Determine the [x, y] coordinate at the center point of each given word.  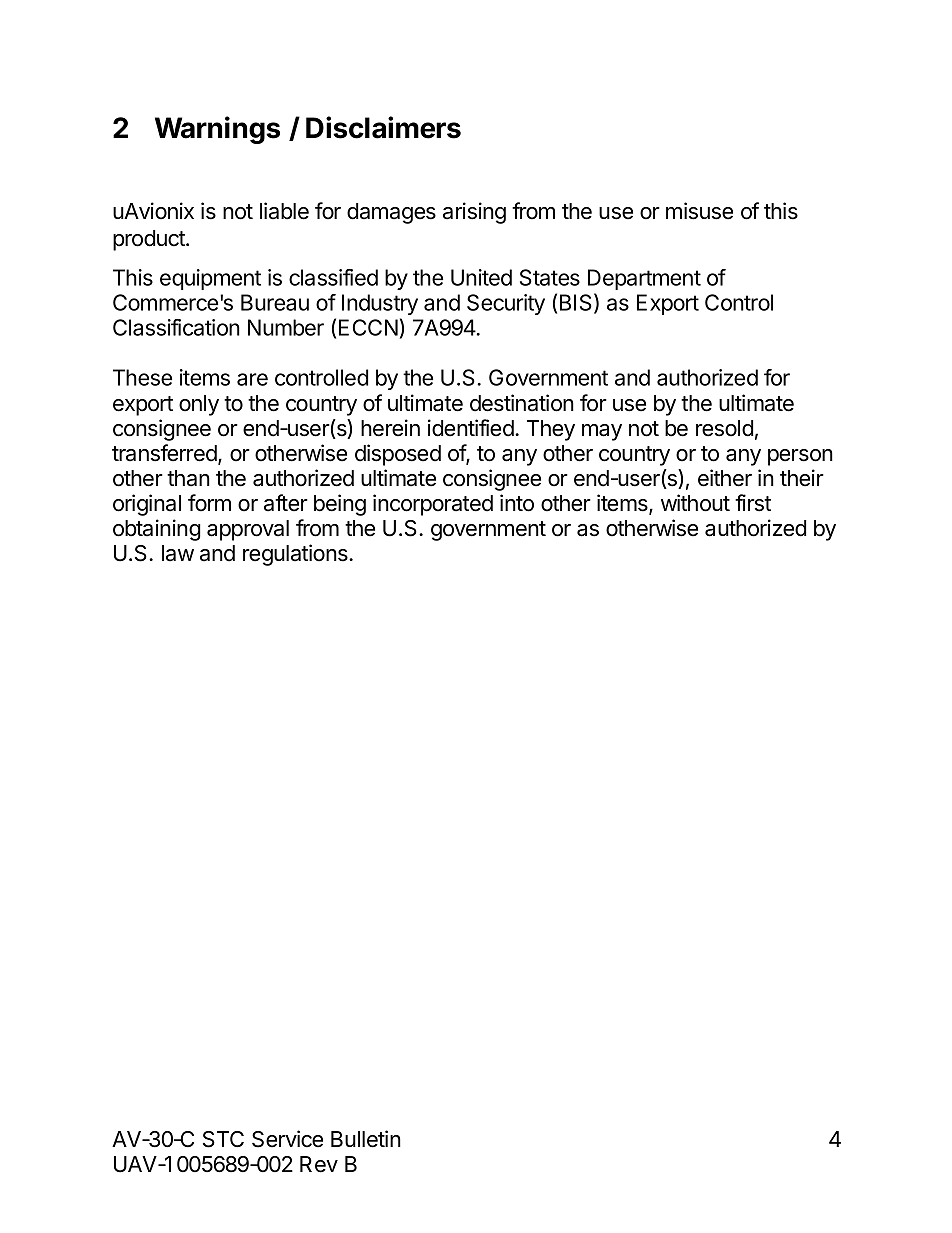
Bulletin [366, 1139]
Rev [319, 1164]
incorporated [433, 505]
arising [474, 213]
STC [223, 1139]
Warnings [217, 130]
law [178, 553]
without [695, 503]
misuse [699, 211]
